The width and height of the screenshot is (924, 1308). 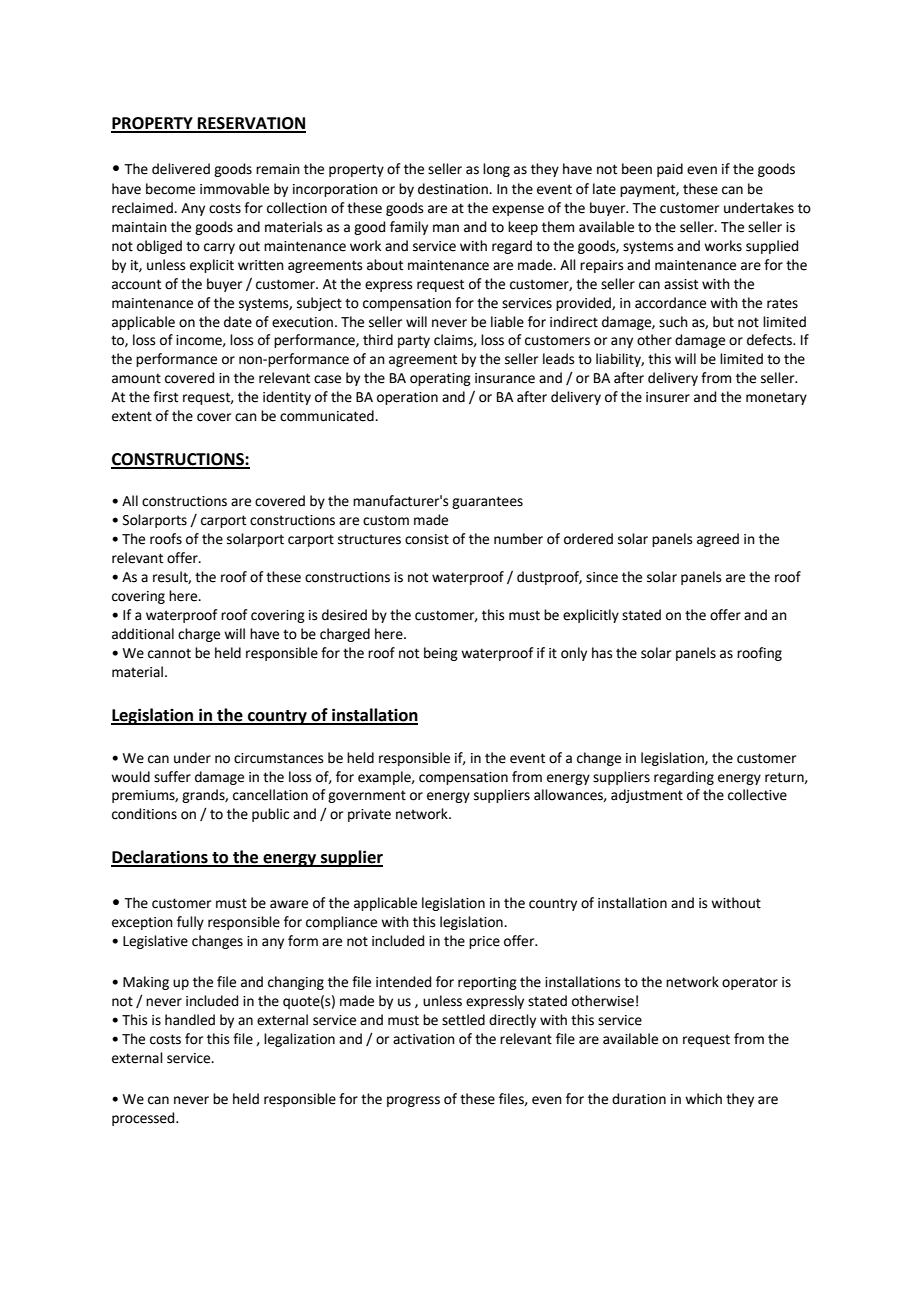 What do you see at coordinates (413, 1101) in the screenshot?
I see `progress` at bounding box center [413, 1101].
